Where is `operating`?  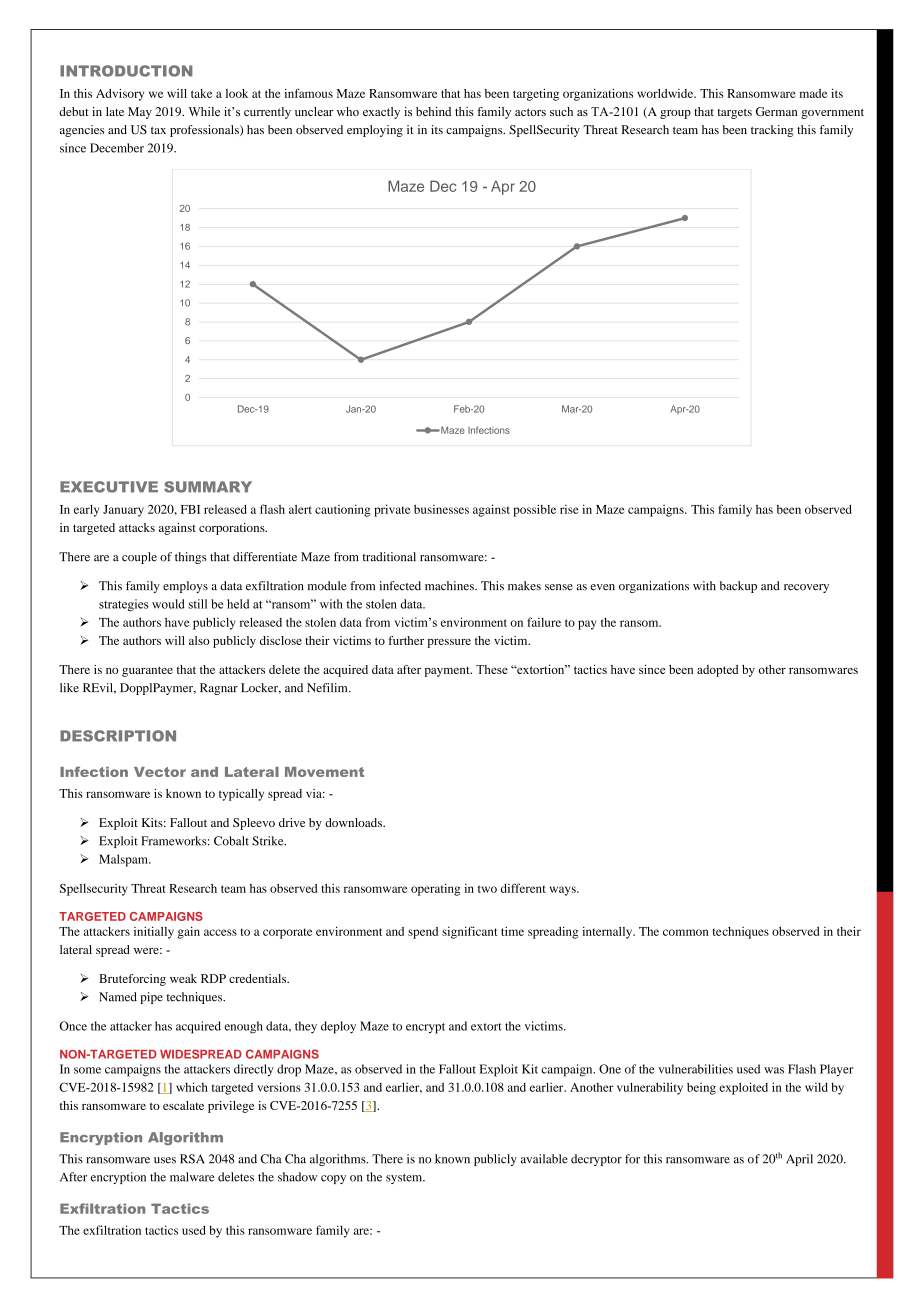
operating is located at coordinates (435, 889).
